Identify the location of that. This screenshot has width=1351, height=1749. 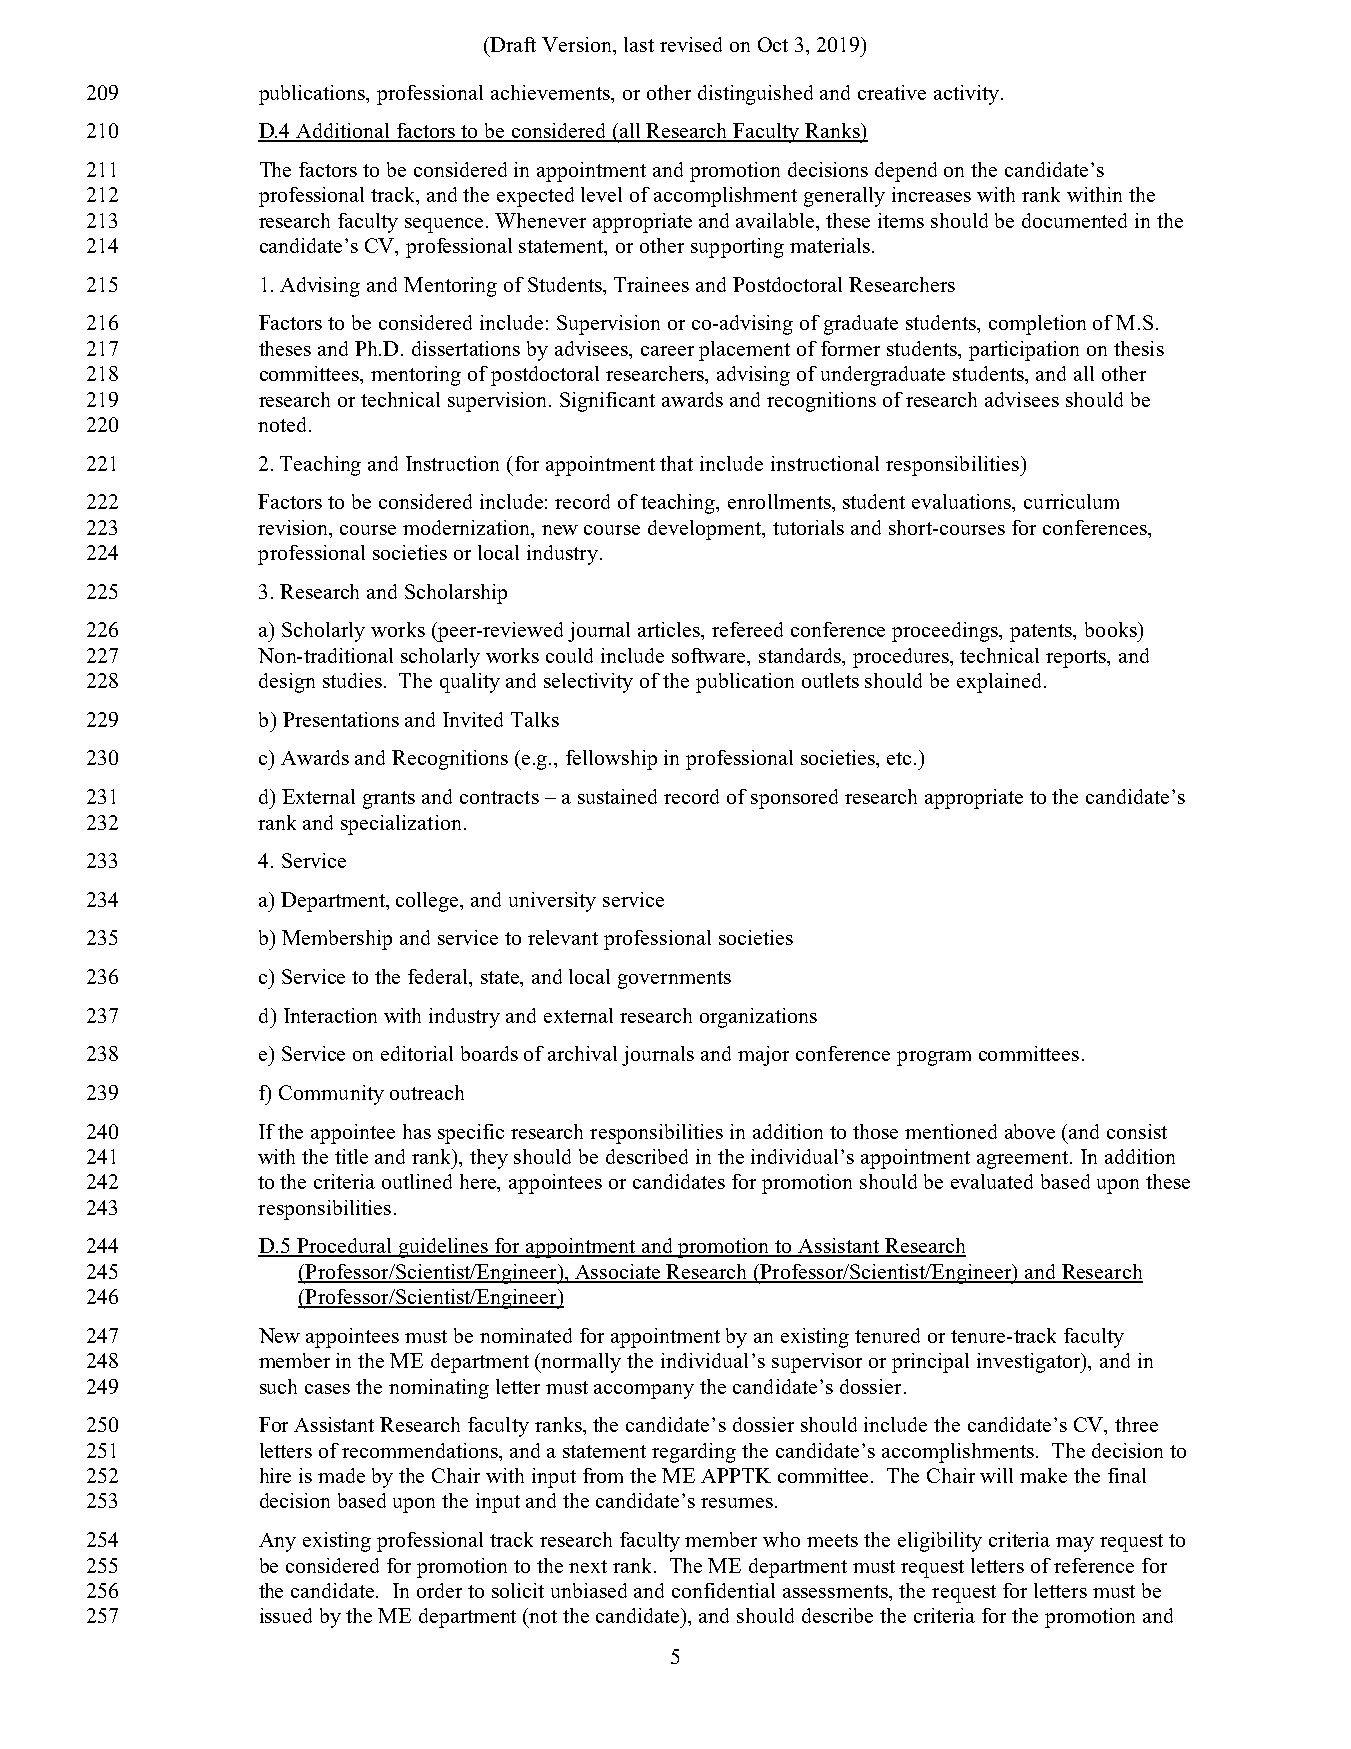
(676, 463).
